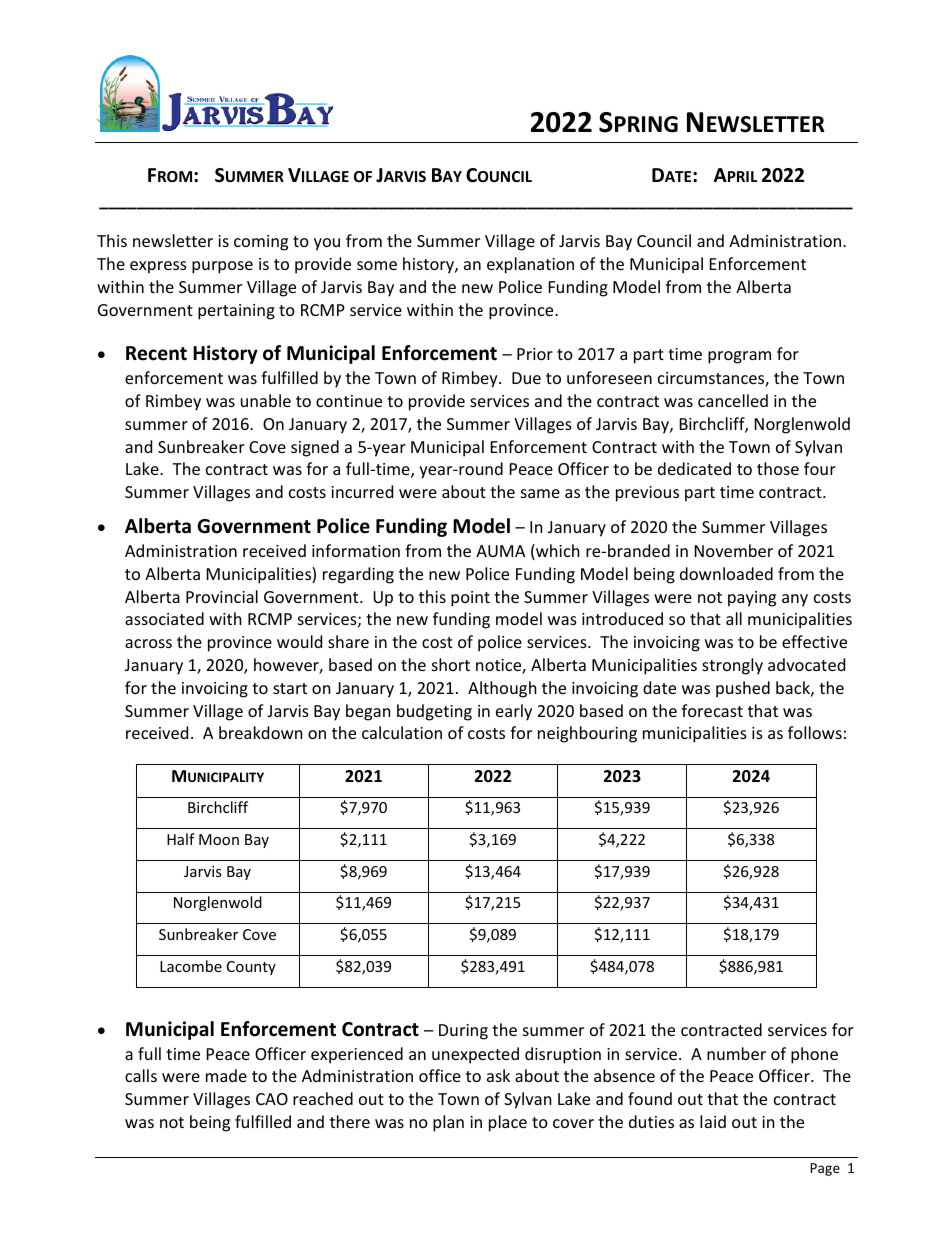  Describe the element at coordinates (377, 265) in the page. I see `some` at that location.
